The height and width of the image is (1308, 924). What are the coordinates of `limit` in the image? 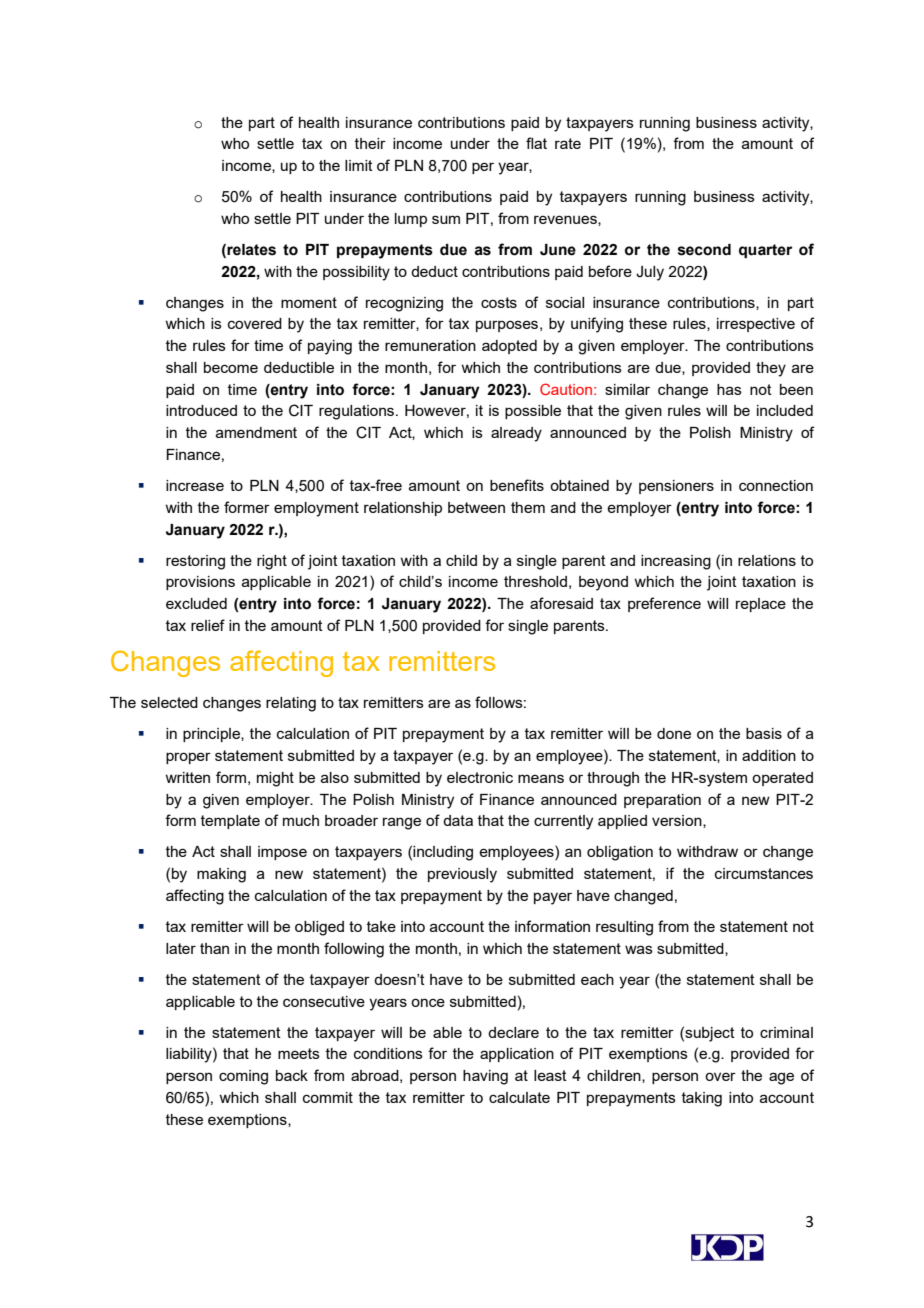 It's located at (359, 165).
